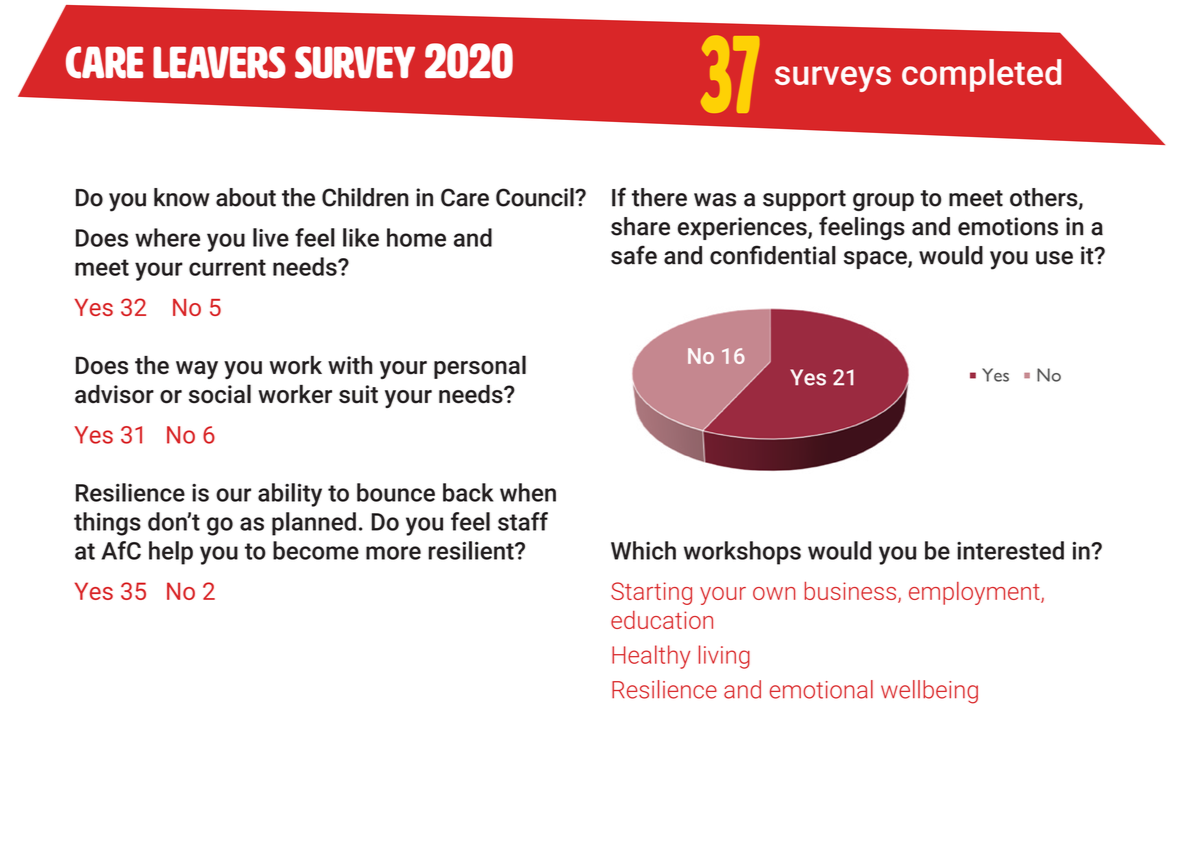 Image resolution: width=1198 pixels, height=845 pixels. Describe the element at coordinates (536, 197) in the page. I see `Council` at that location.
